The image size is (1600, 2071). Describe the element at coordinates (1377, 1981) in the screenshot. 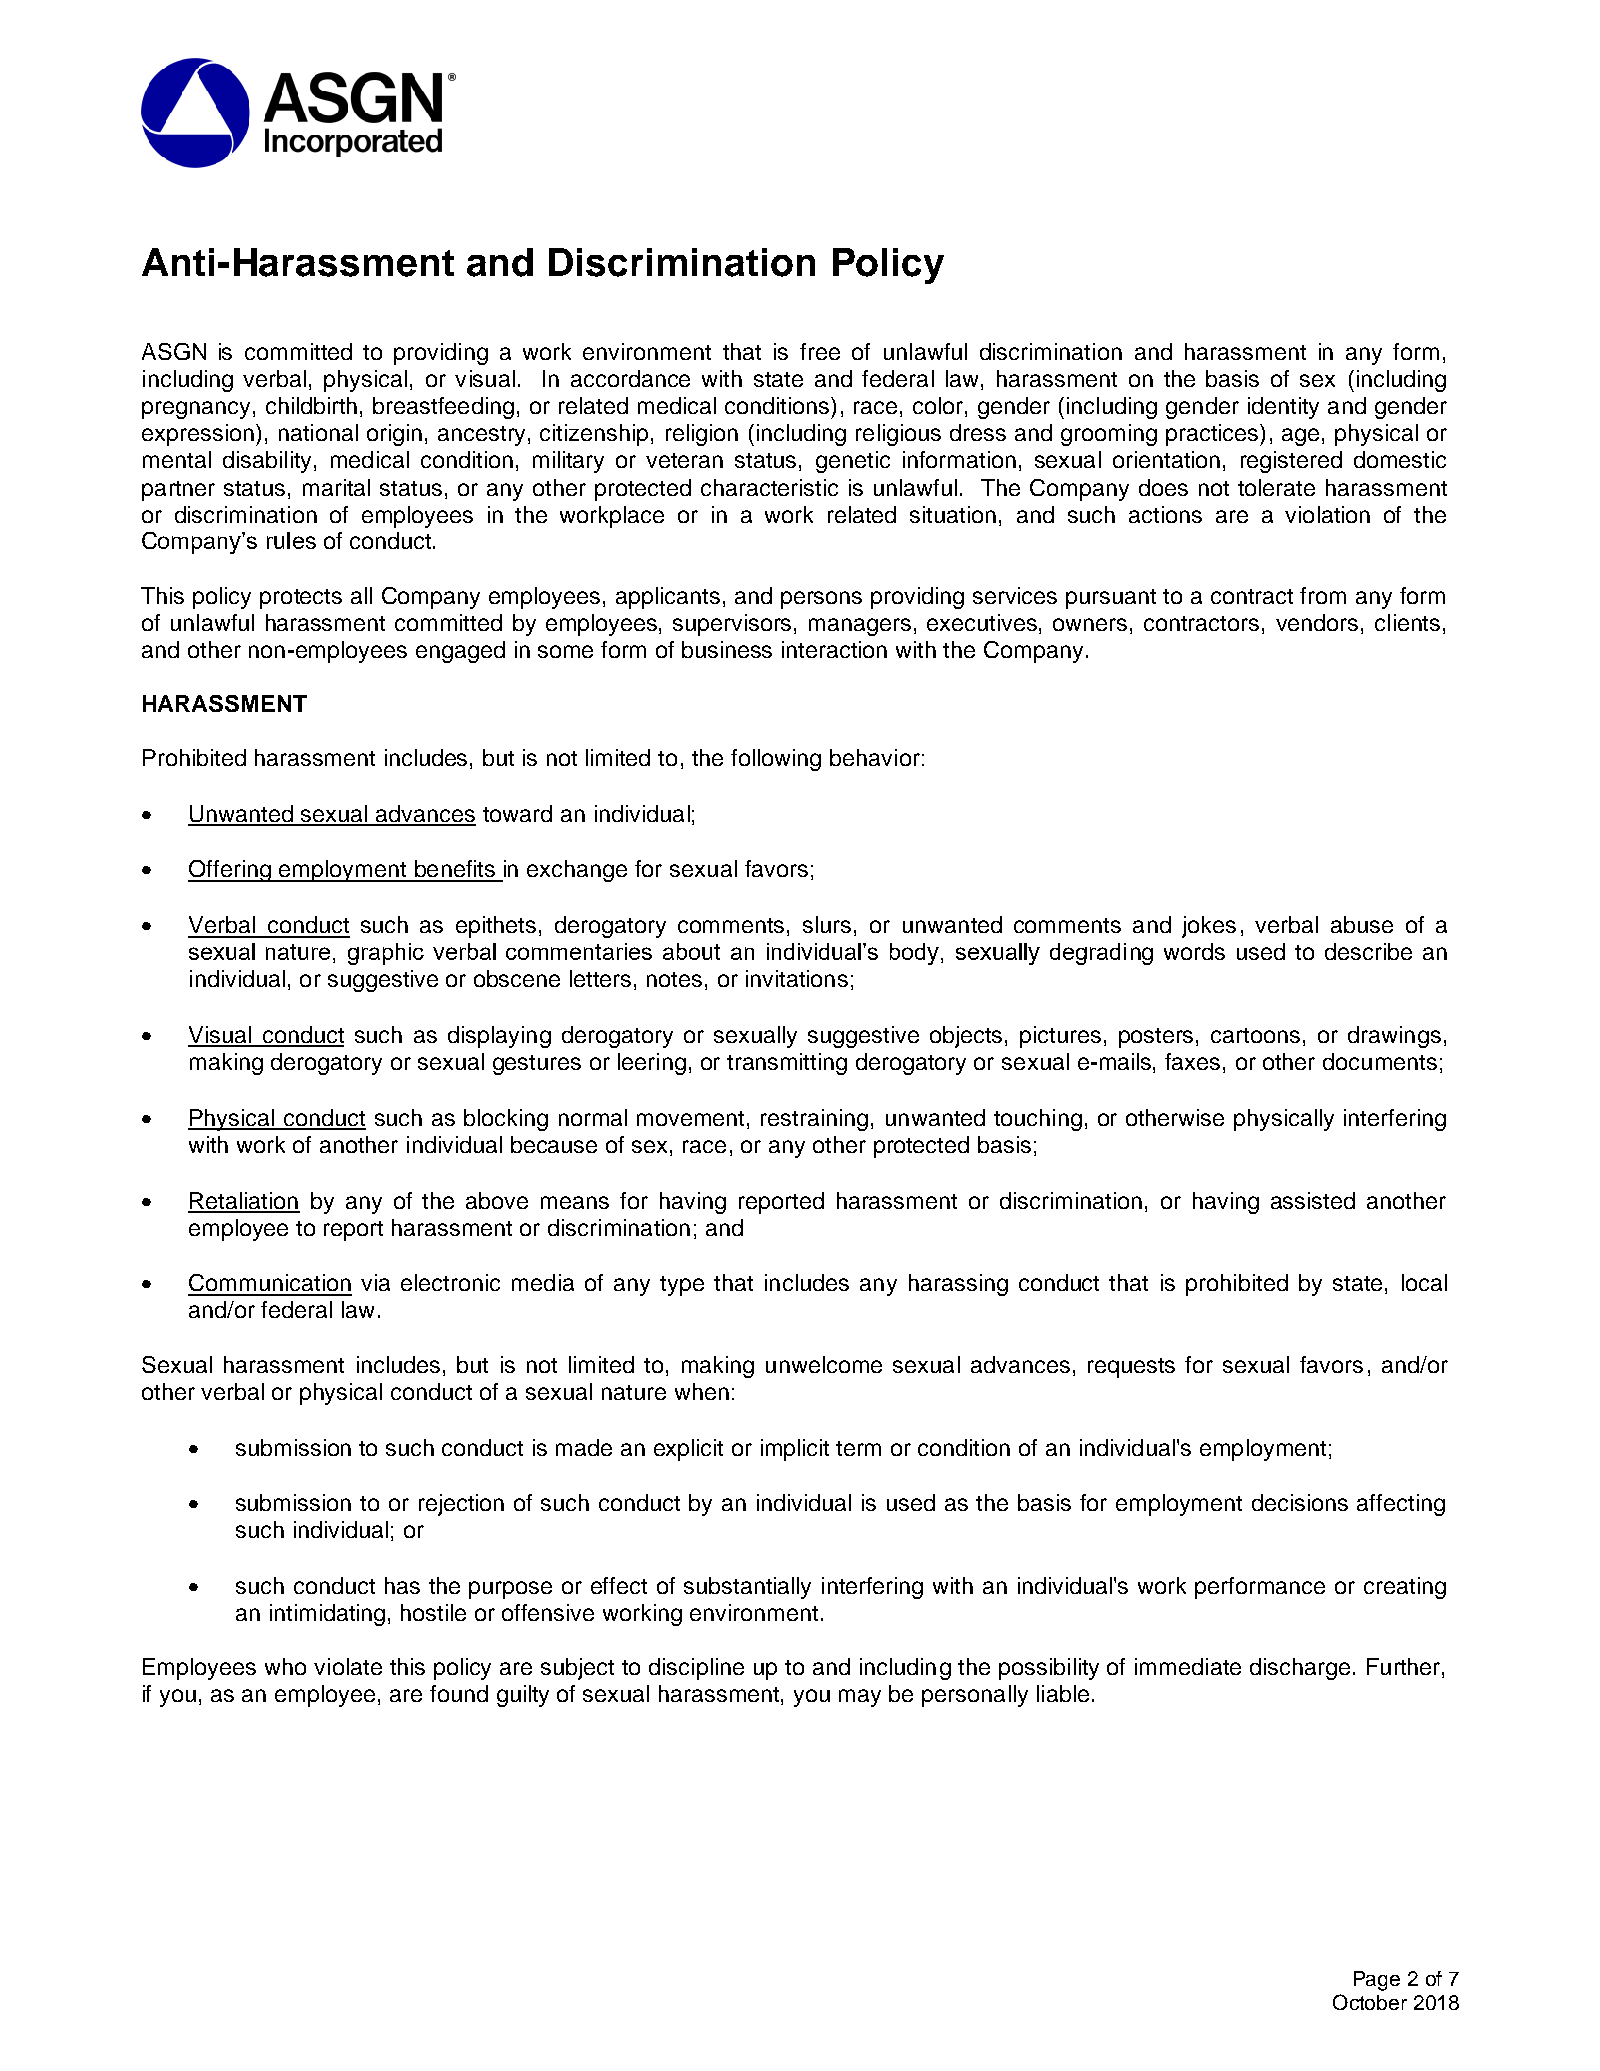

I see `Page` at that location.
